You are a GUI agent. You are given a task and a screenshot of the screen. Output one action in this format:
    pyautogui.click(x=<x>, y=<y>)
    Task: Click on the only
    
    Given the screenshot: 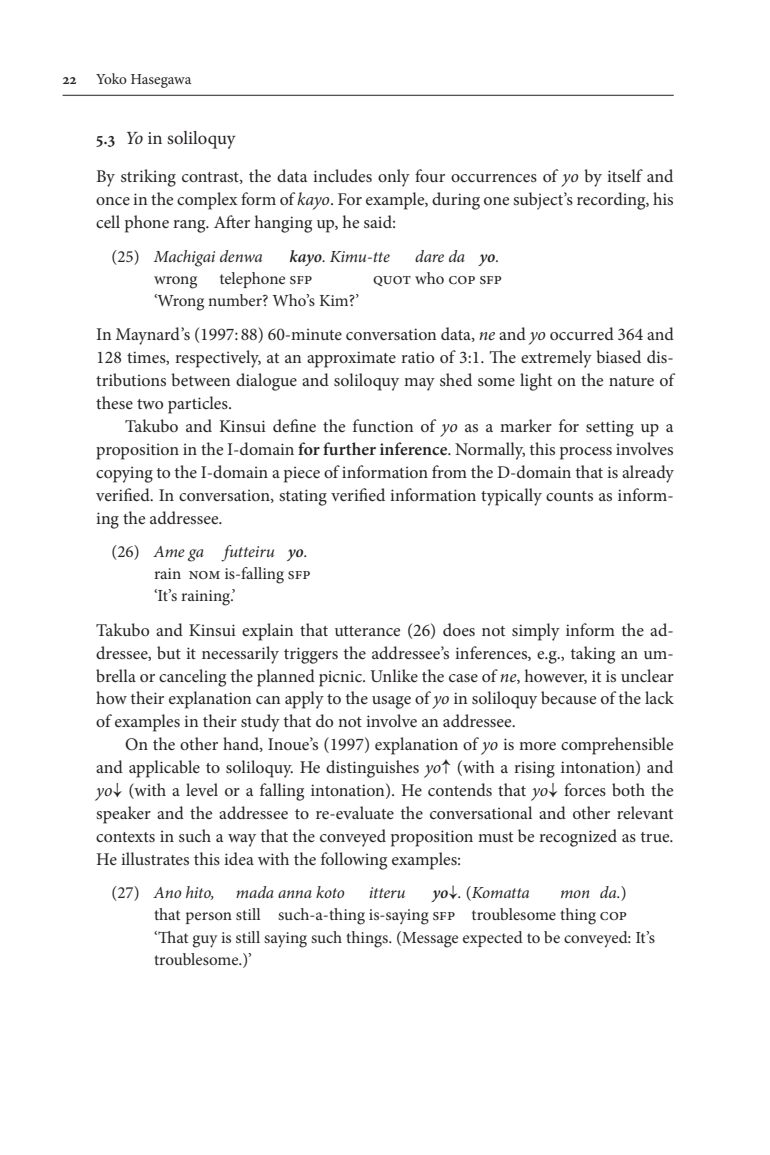 What is the action you would take?
    pyautogui.click(x=394, y=178)
